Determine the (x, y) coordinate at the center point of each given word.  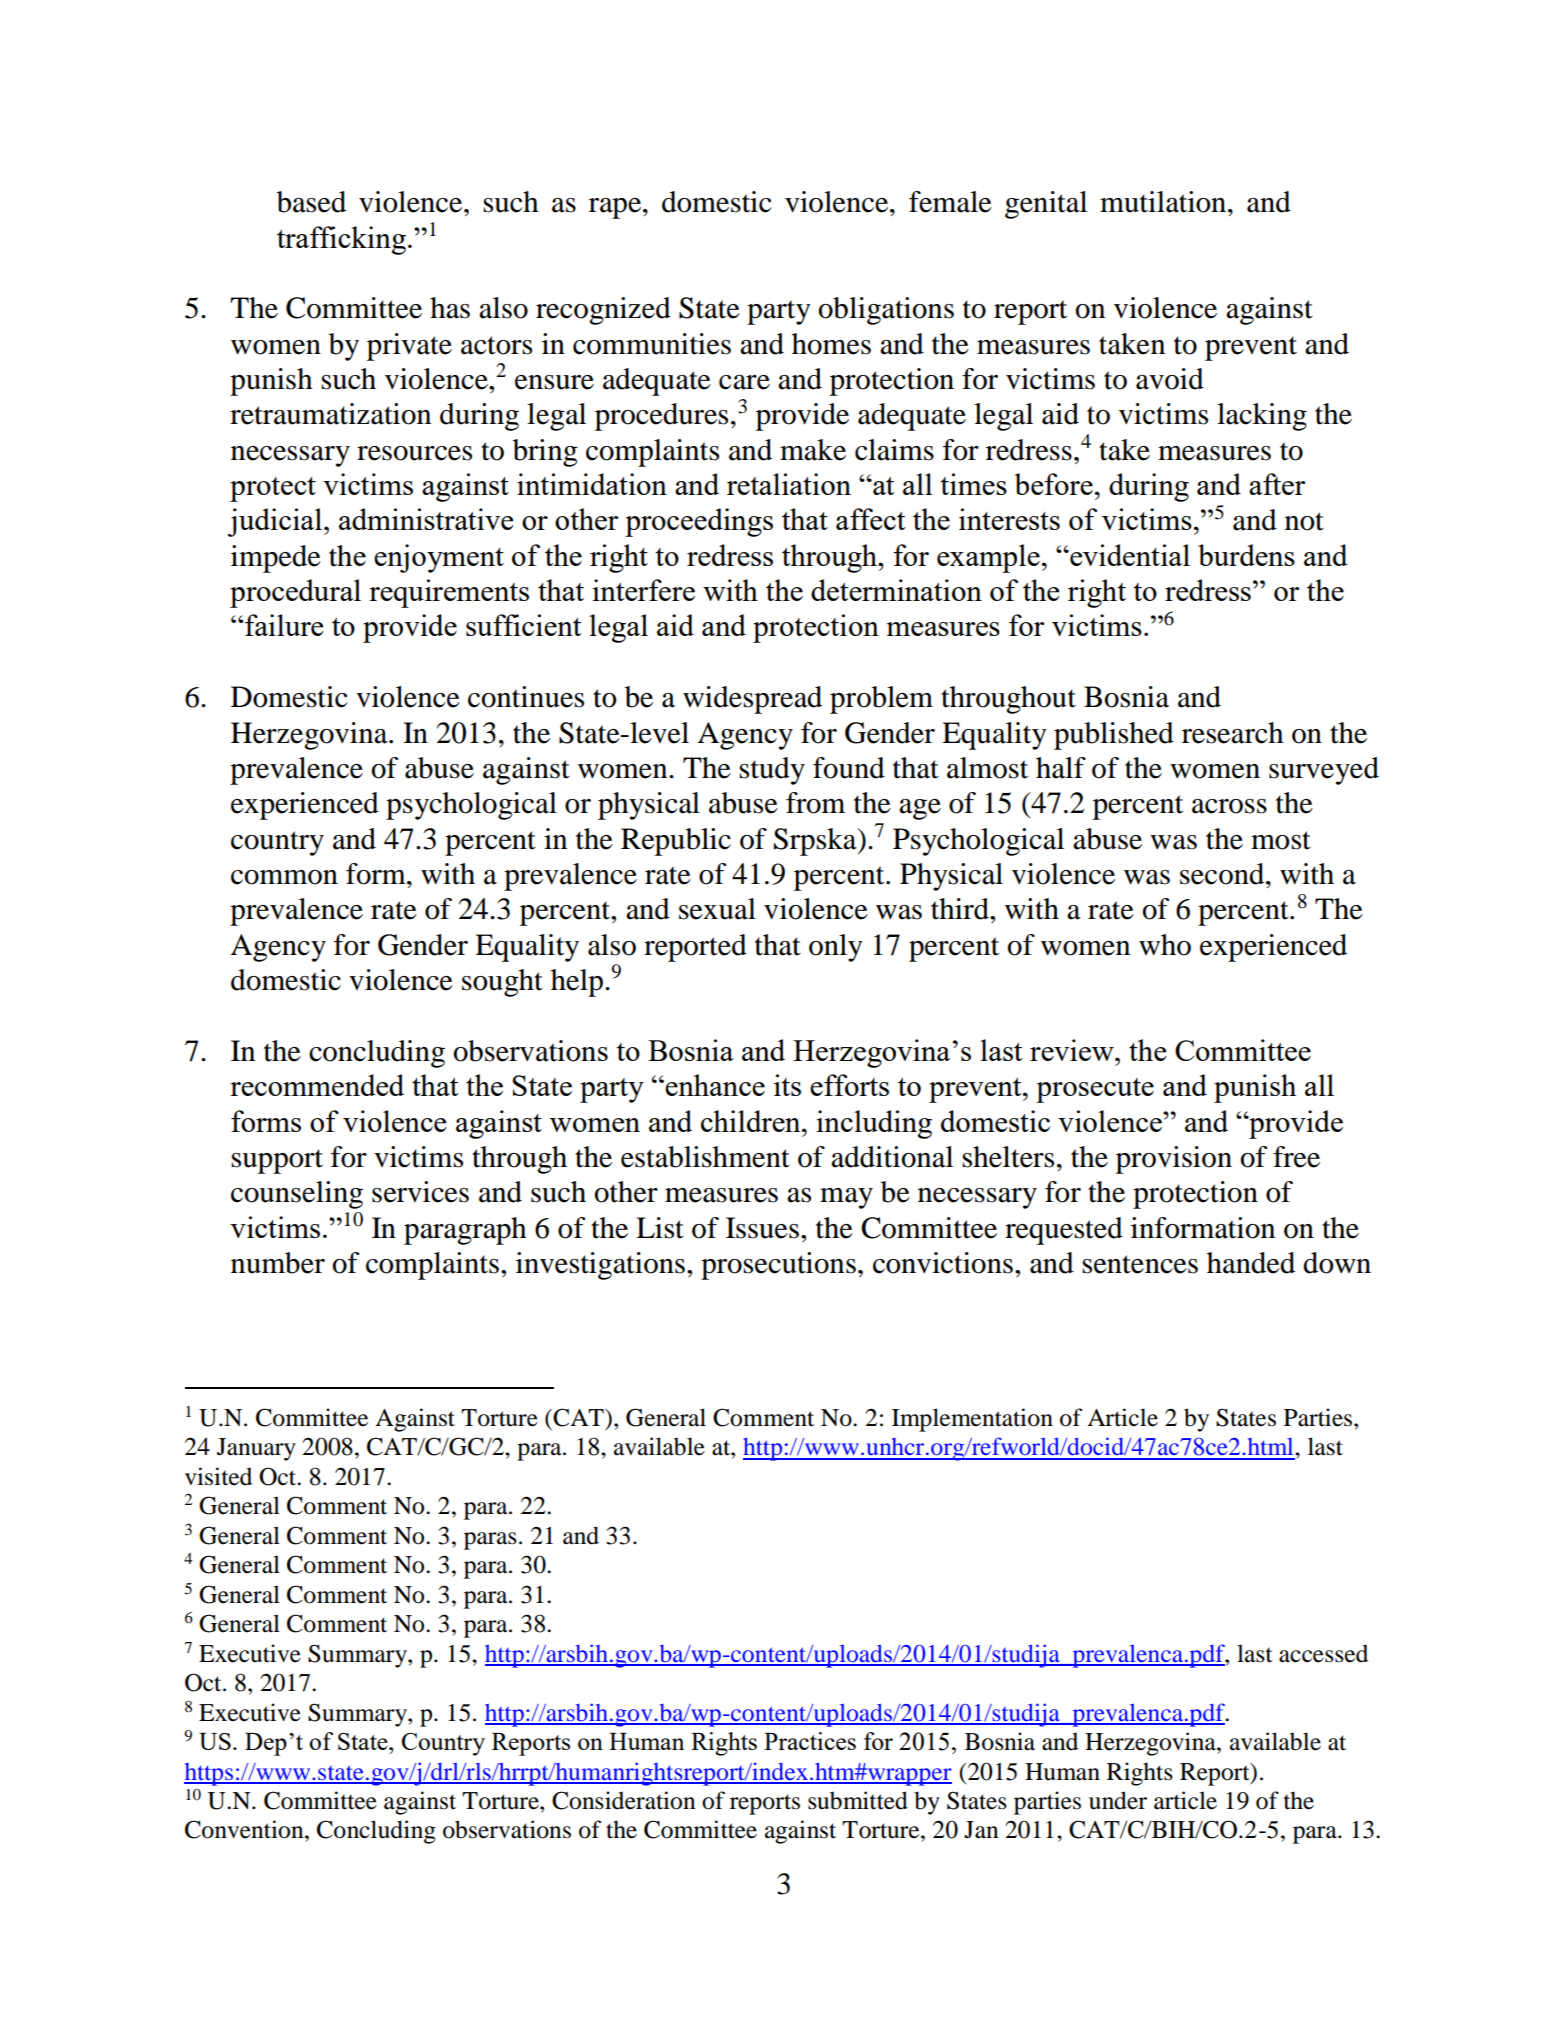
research (1232, 733)
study (772, 771)
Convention (245, 1829)
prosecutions (778, 1266)
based (311, 202)
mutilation (1164, 202)
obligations (886, 311)
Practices (810, 1741)
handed (1251, 1263)
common (284, 877)
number (278, 1263)
